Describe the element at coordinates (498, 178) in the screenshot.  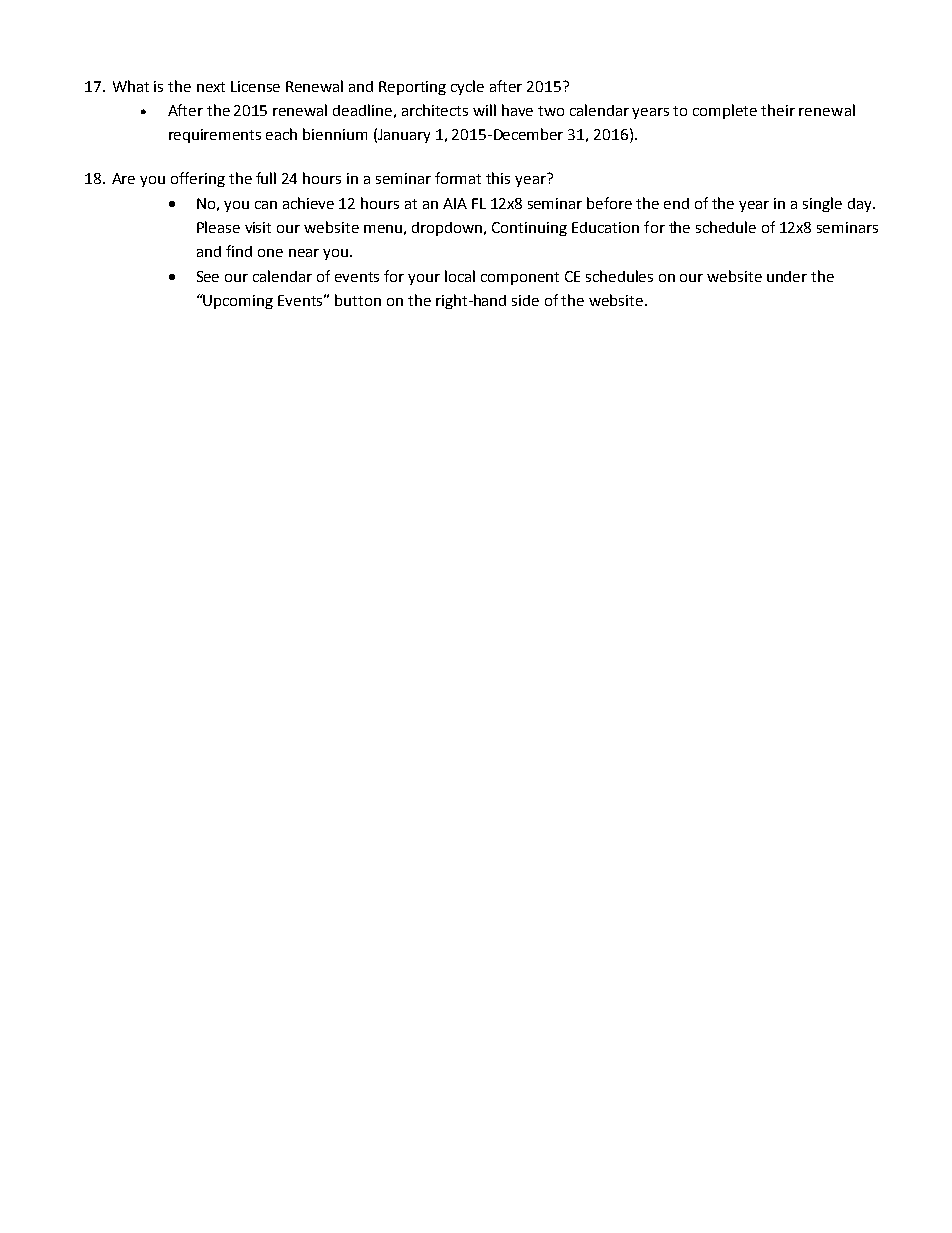
I see `this` at that location.
